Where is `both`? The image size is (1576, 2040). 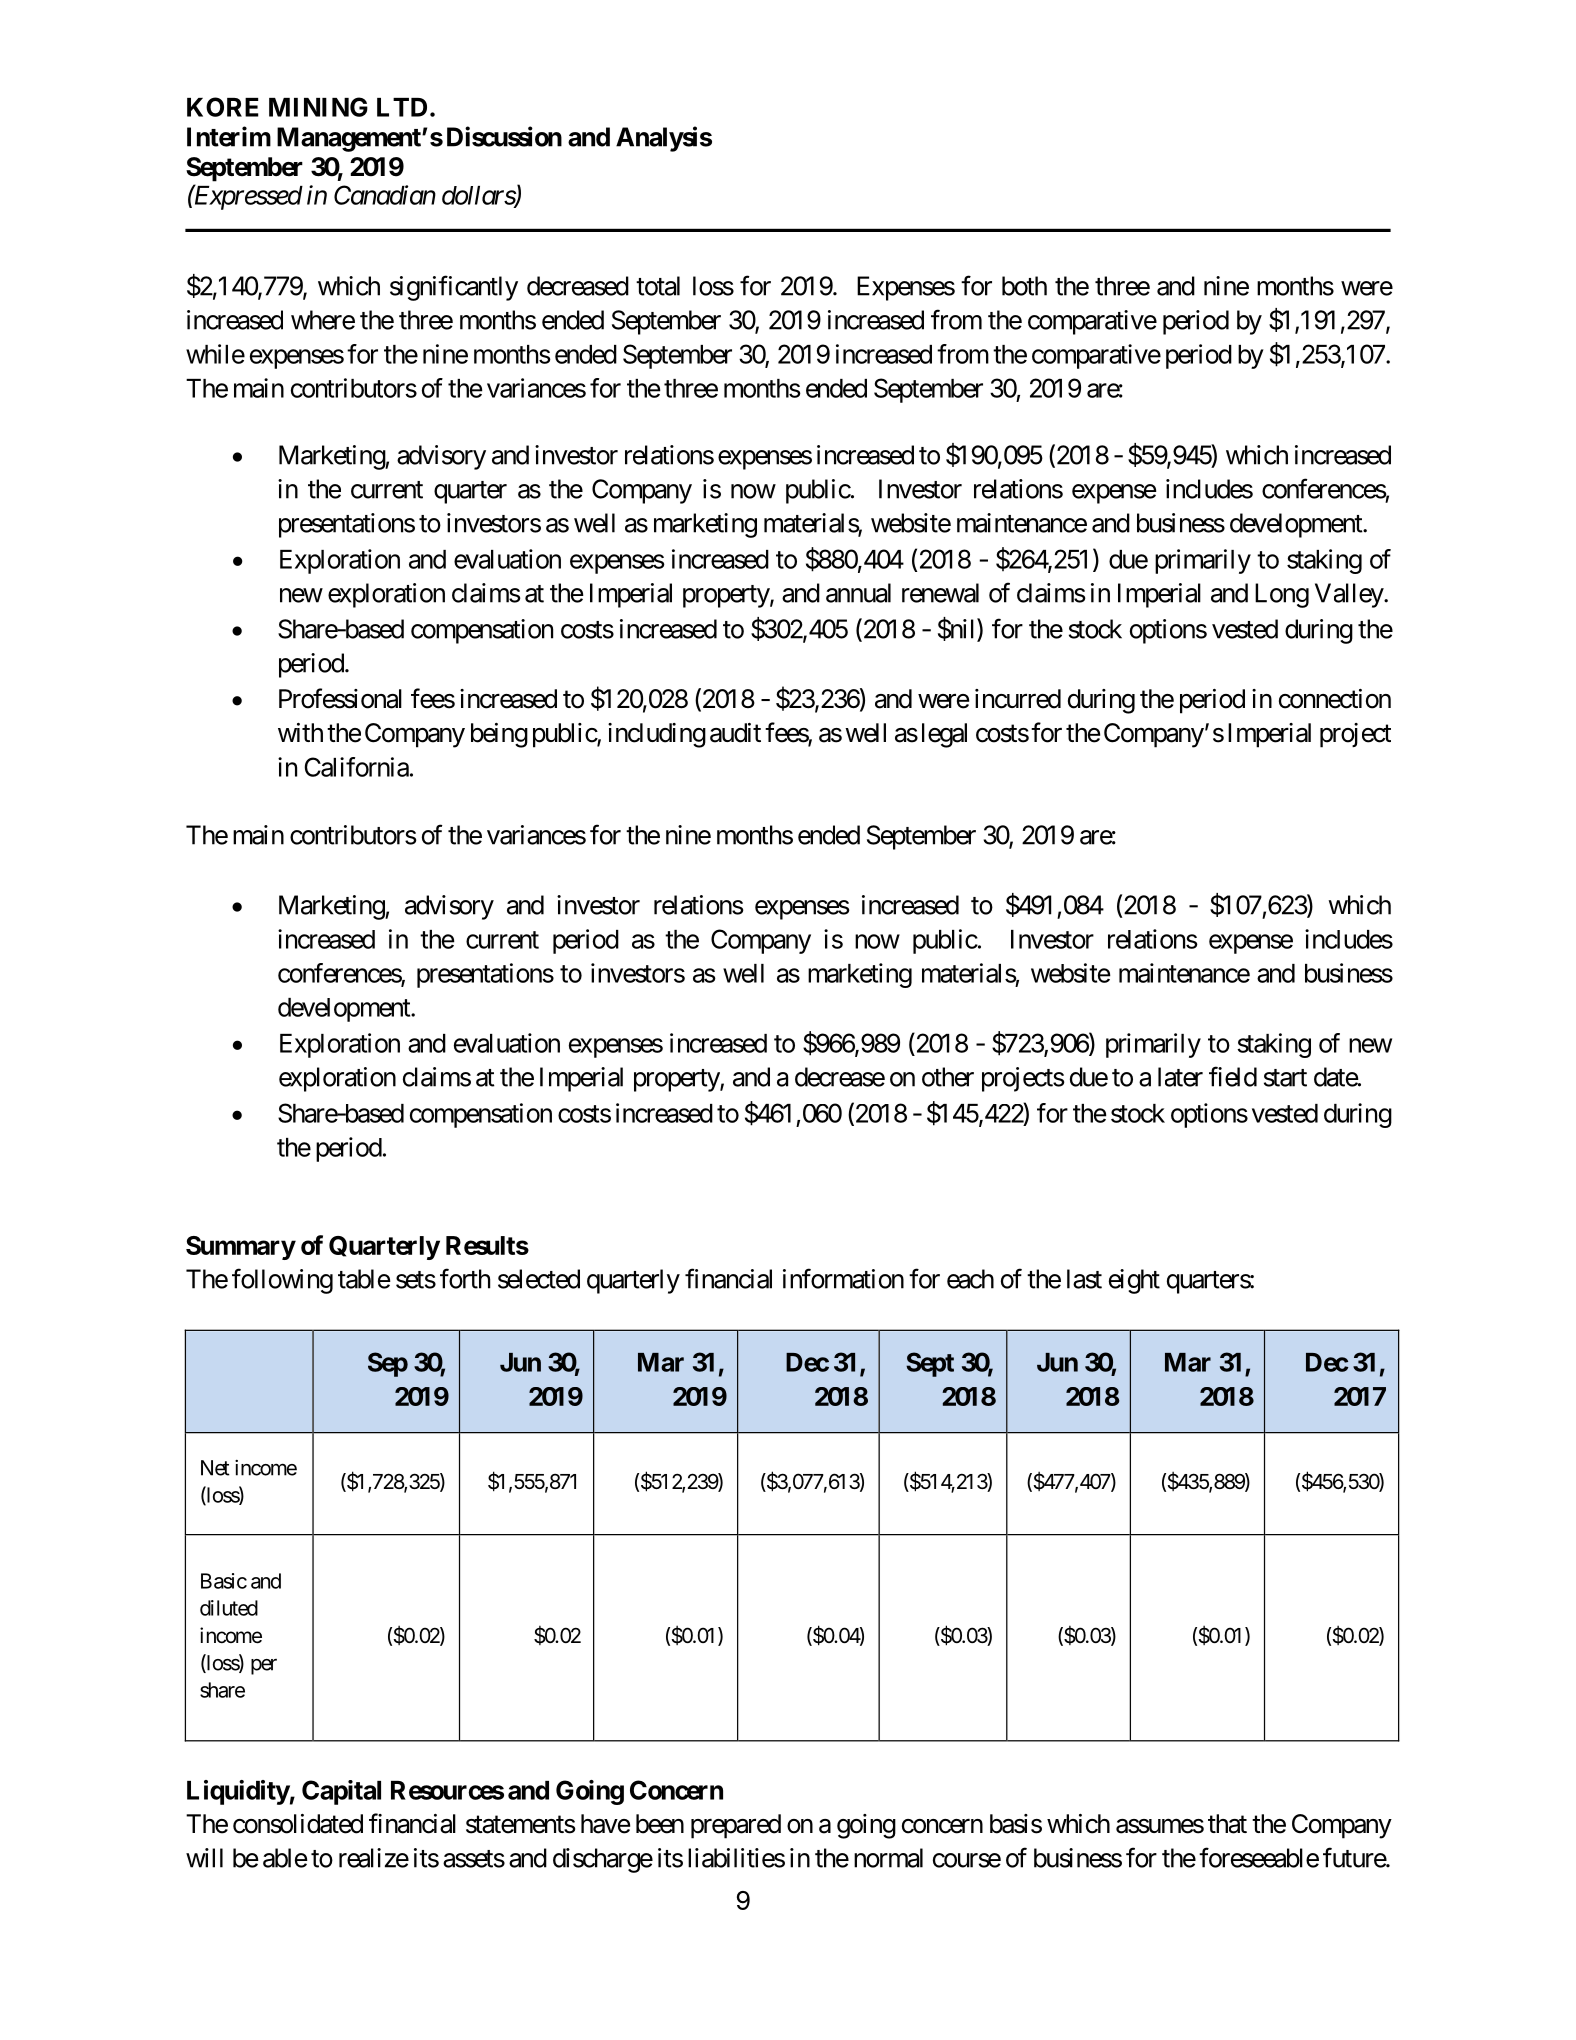
both is located at coordinates (1024, 286).
